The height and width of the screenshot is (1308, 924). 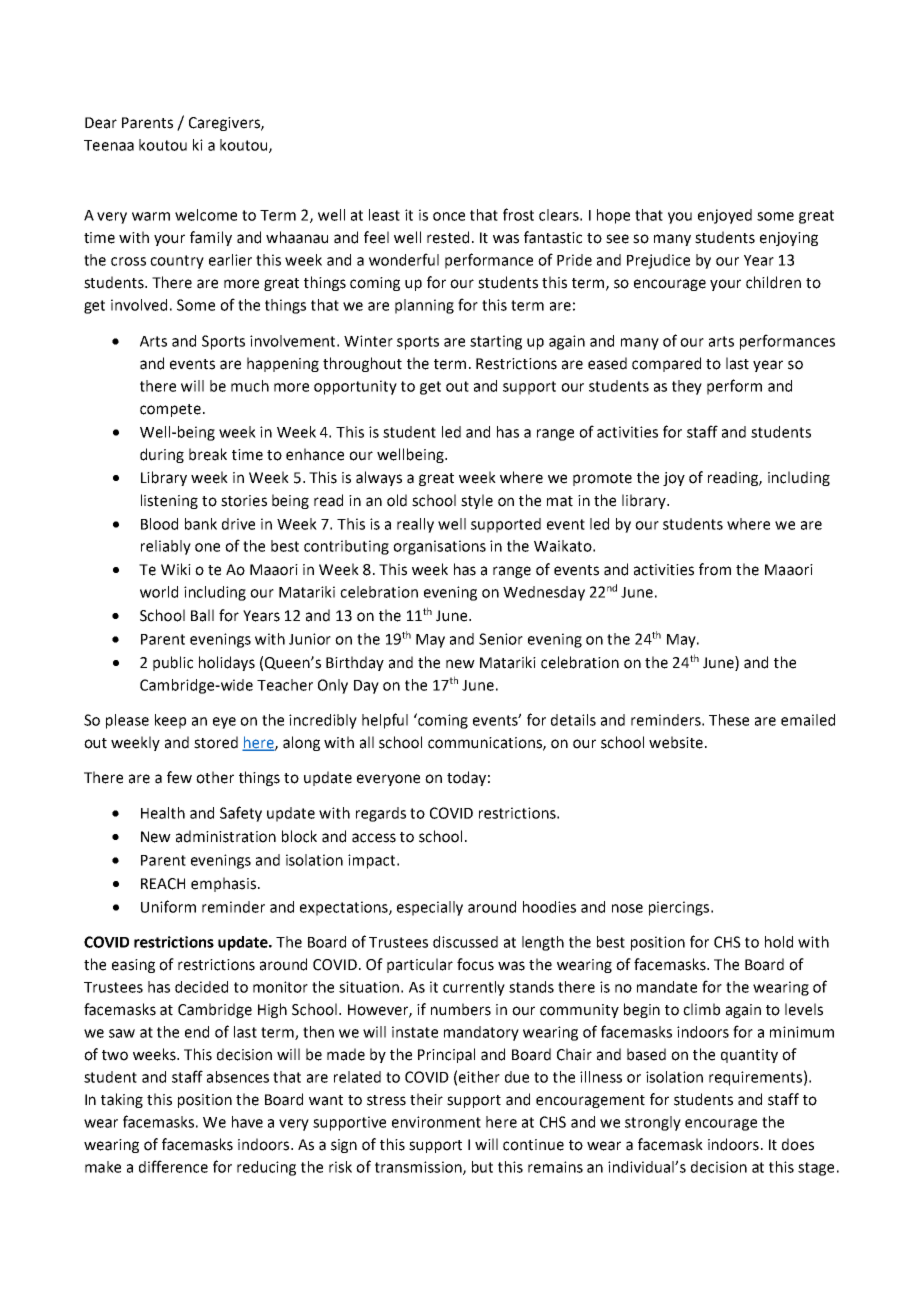 What do you see at coordinates (496, 342) in the screenshot?
I see `starting` at bounding box center [496, 342].
